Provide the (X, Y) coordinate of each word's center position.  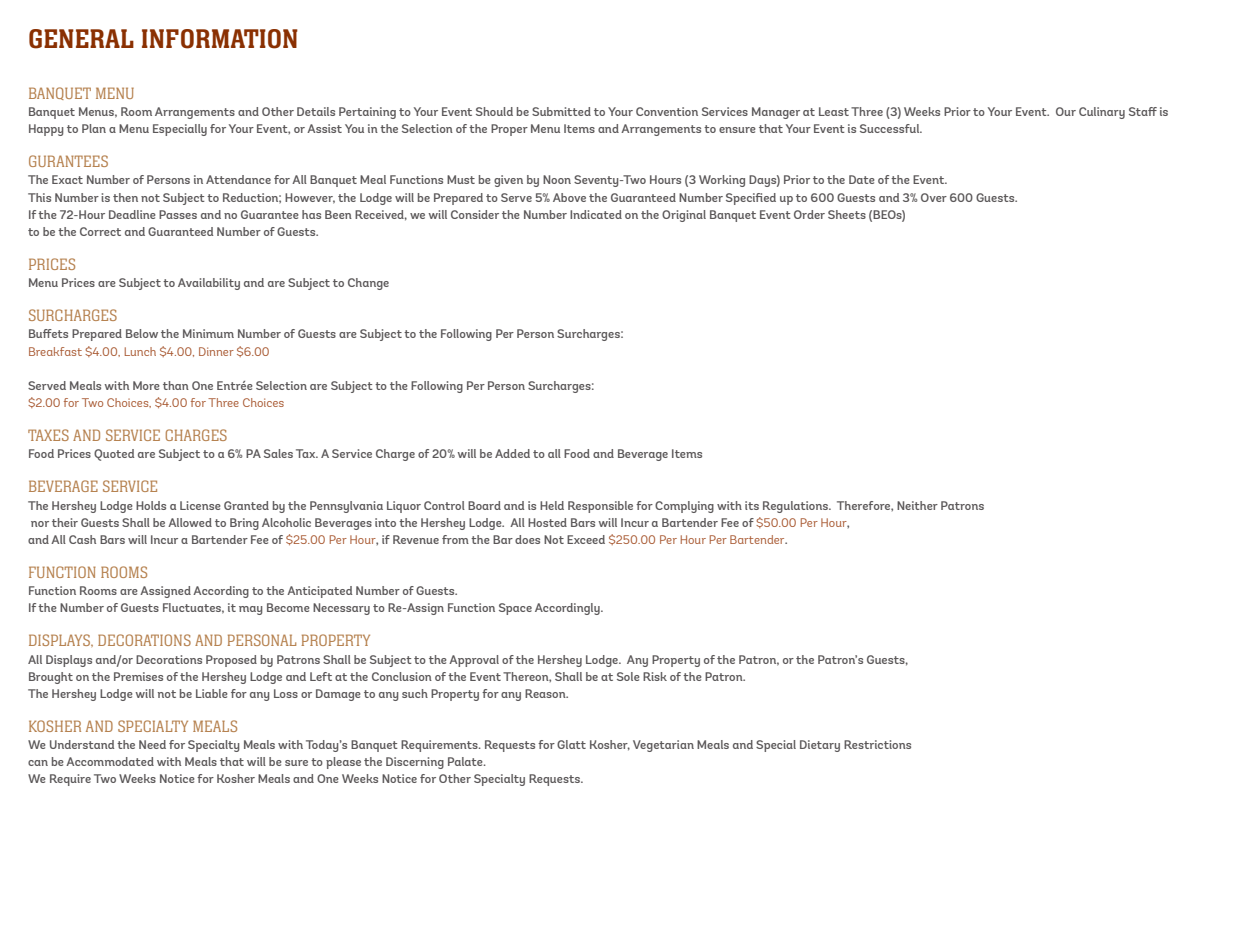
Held (552, 505)
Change (368, 284)
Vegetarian (663, 746)
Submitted (561, 111)
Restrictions (877, 744)
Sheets (847, 214)
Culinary (1102, 113)
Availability (209, 284)
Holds (151, 505)
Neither (917, 505)
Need (152, 744)
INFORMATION (220, 39)
